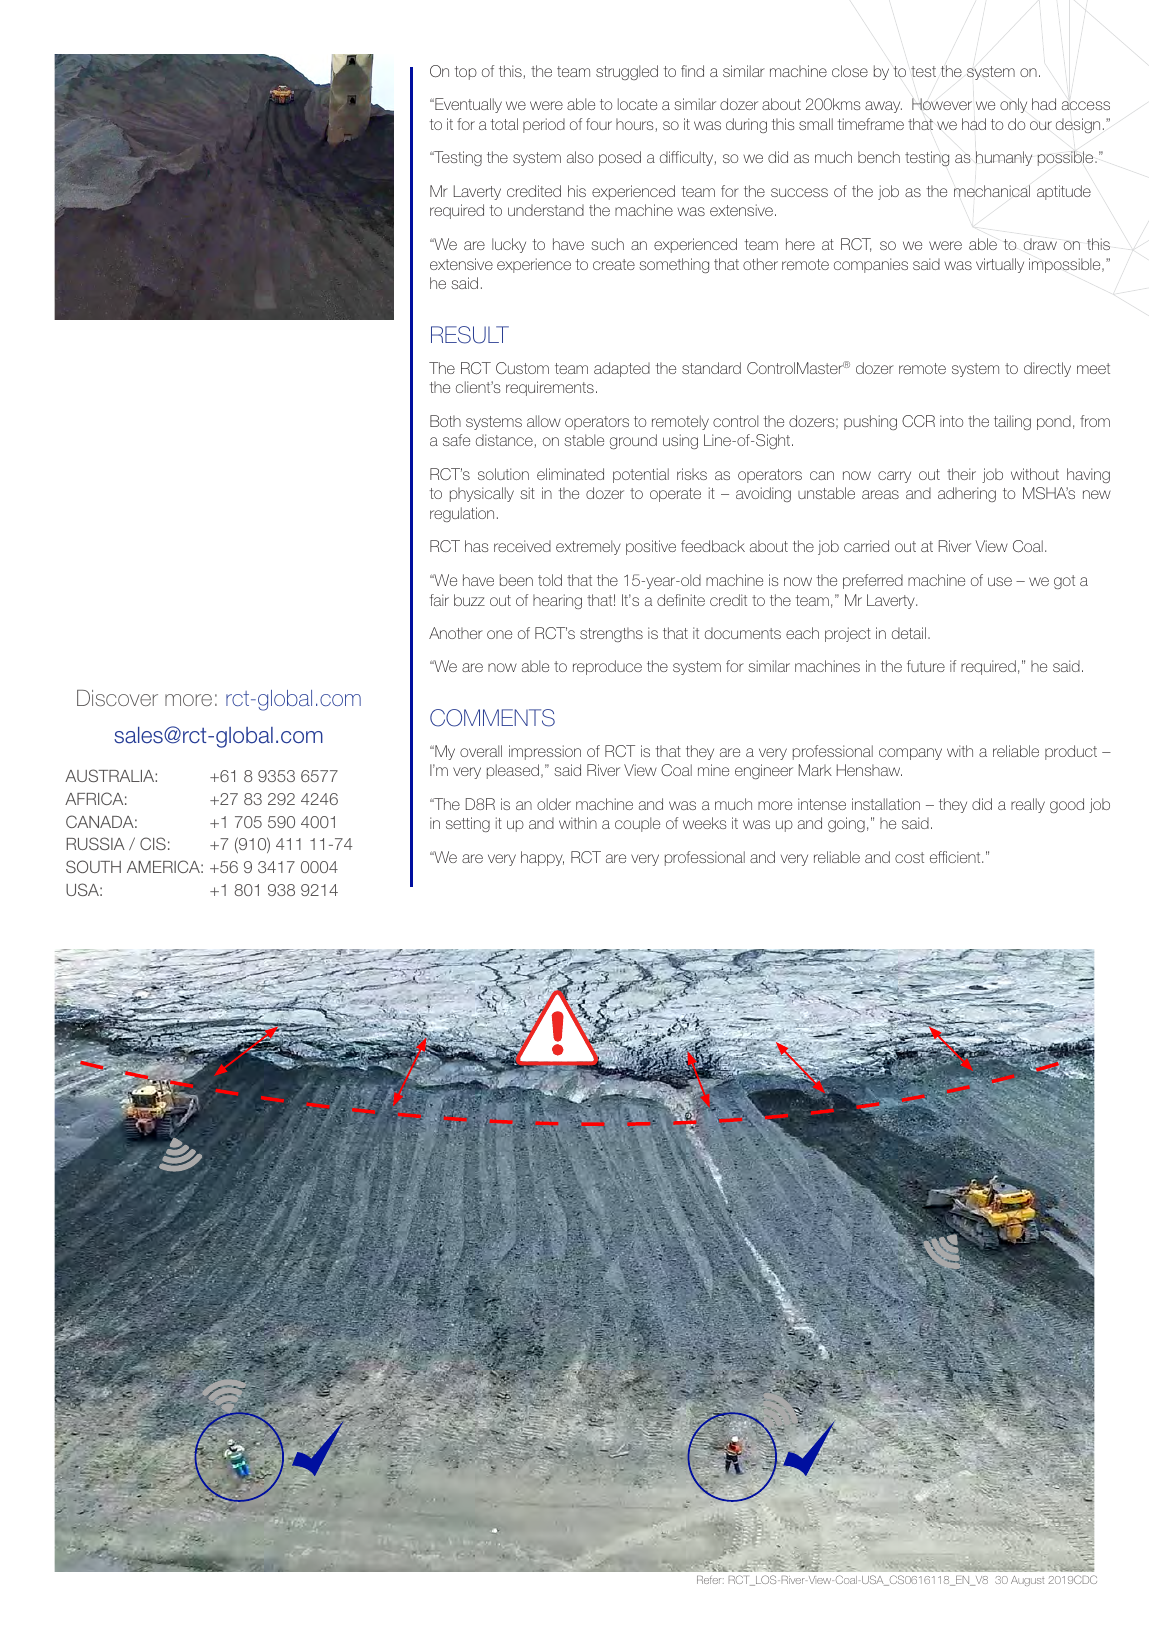 This screenshot has height=1626, width=1149. Describe the element at coordinates (542, 858) in the screenshot. I see `happy` at that location.
